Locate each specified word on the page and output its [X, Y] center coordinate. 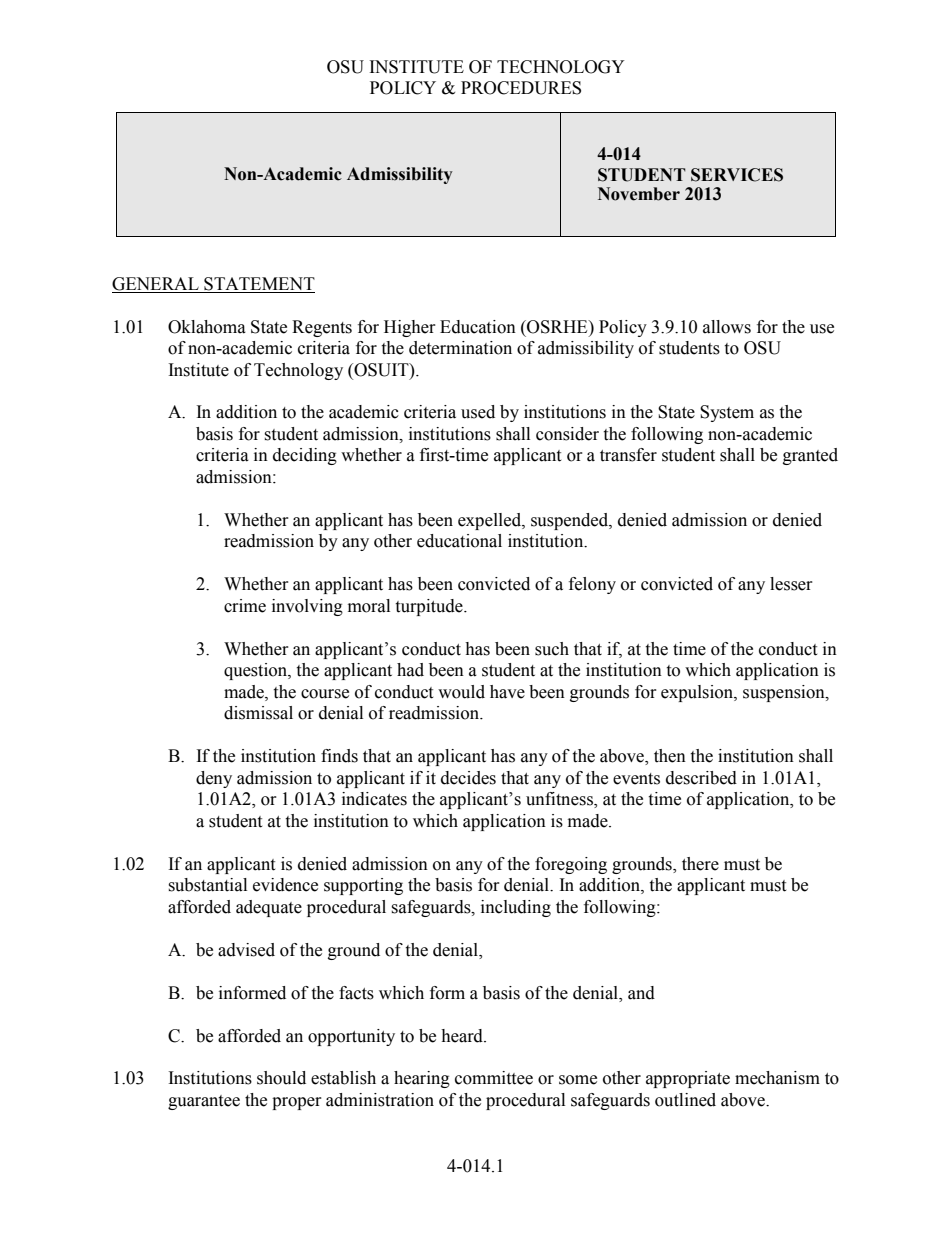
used [478, 412]
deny [214, 779]
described [701, 778]
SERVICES [737, 175]
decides [468, 778]
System [727, 413]
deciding [305, 456]
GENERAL [155, 284]
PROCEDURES [521, 88]
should [281, 1078]
